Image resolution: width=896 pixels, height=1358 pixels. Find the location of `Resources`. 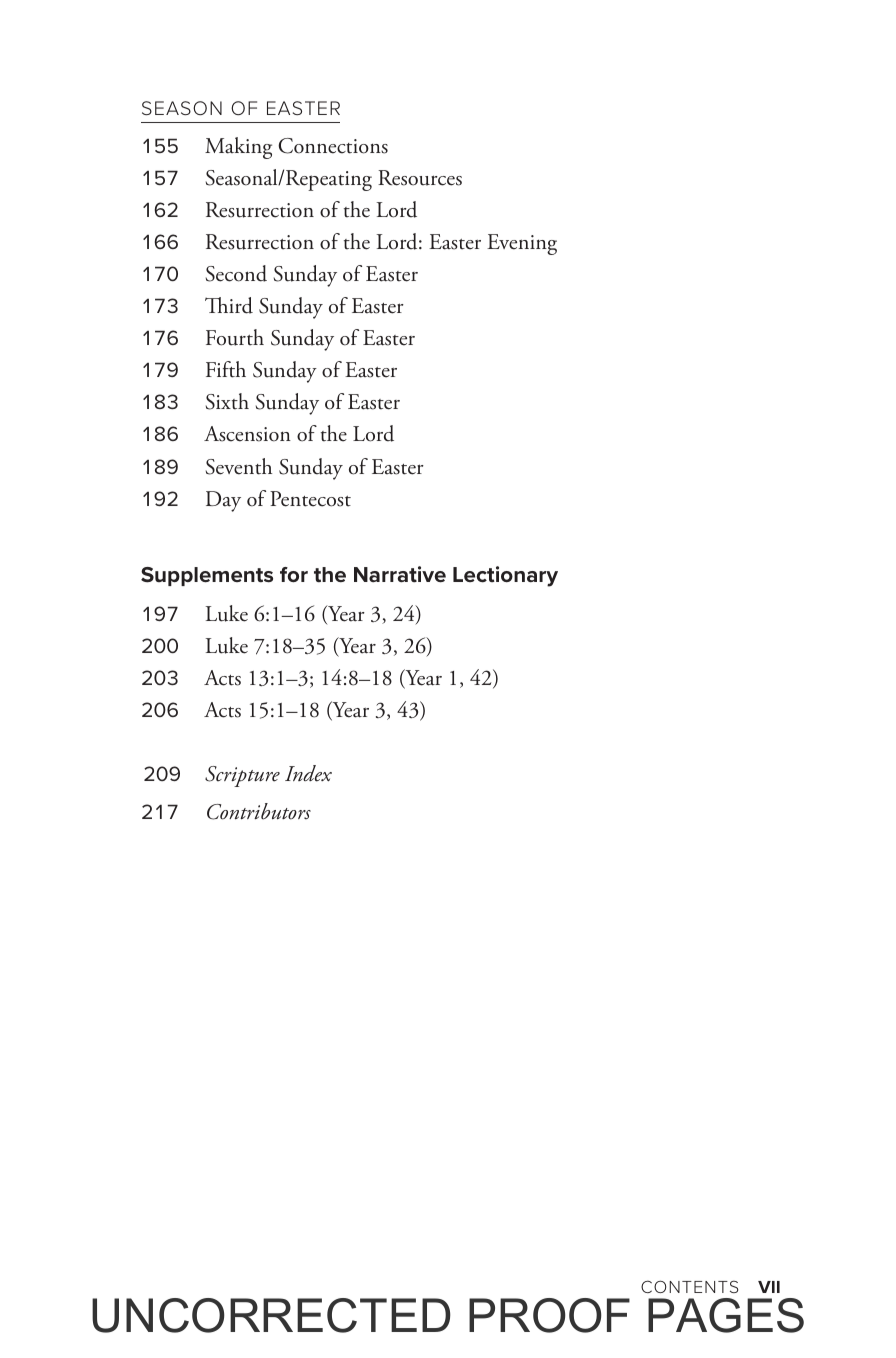

Resources is located at coordinates (420, 178).
